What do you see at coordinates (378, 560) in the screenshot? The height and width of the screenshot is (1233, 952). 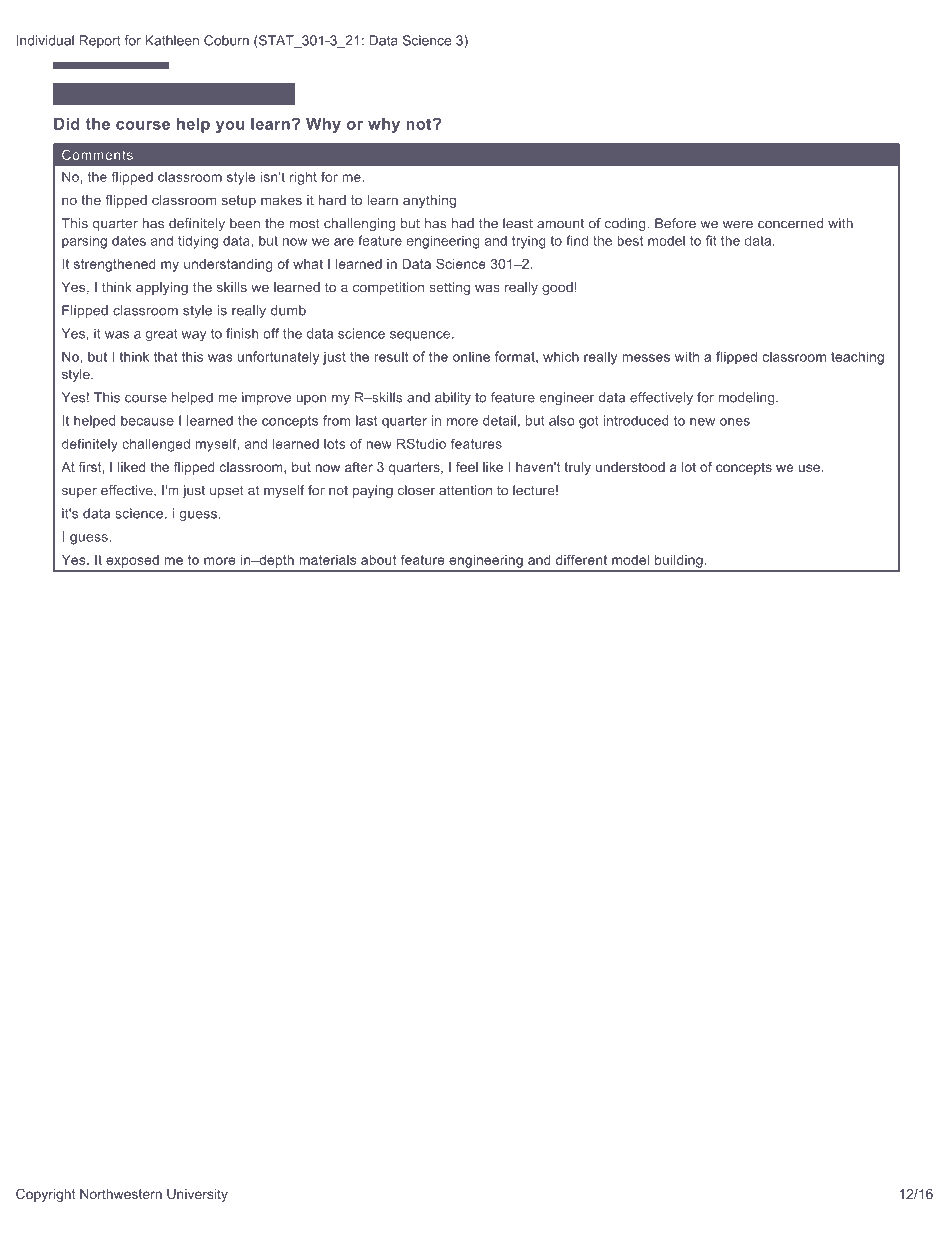 I see `about` at bounding box center [378, 560].
